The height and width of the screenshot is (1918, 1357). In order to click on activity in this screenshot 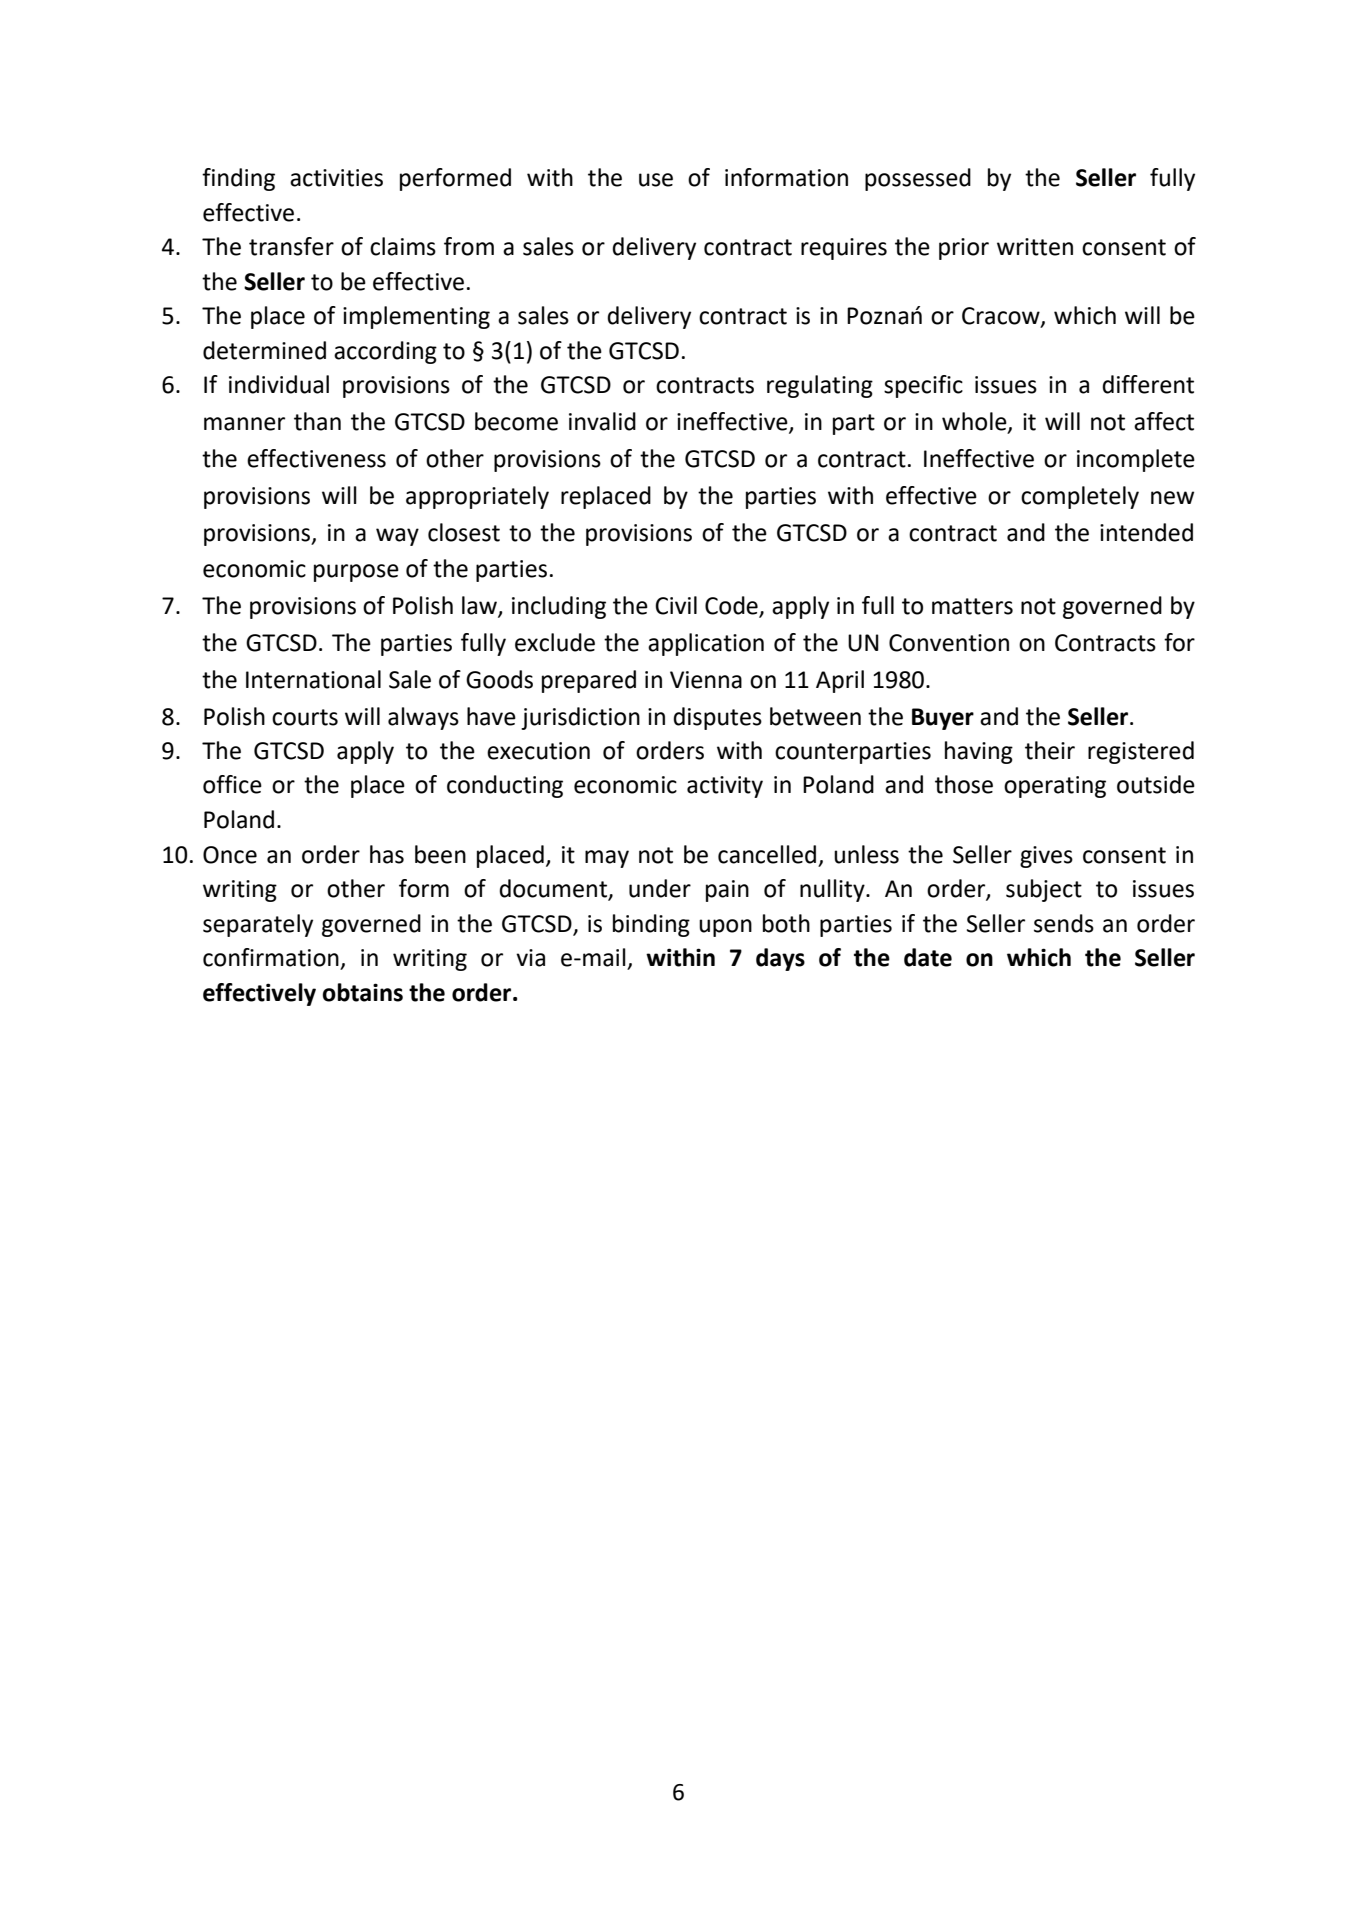, I will do `click(725, 787)`.
